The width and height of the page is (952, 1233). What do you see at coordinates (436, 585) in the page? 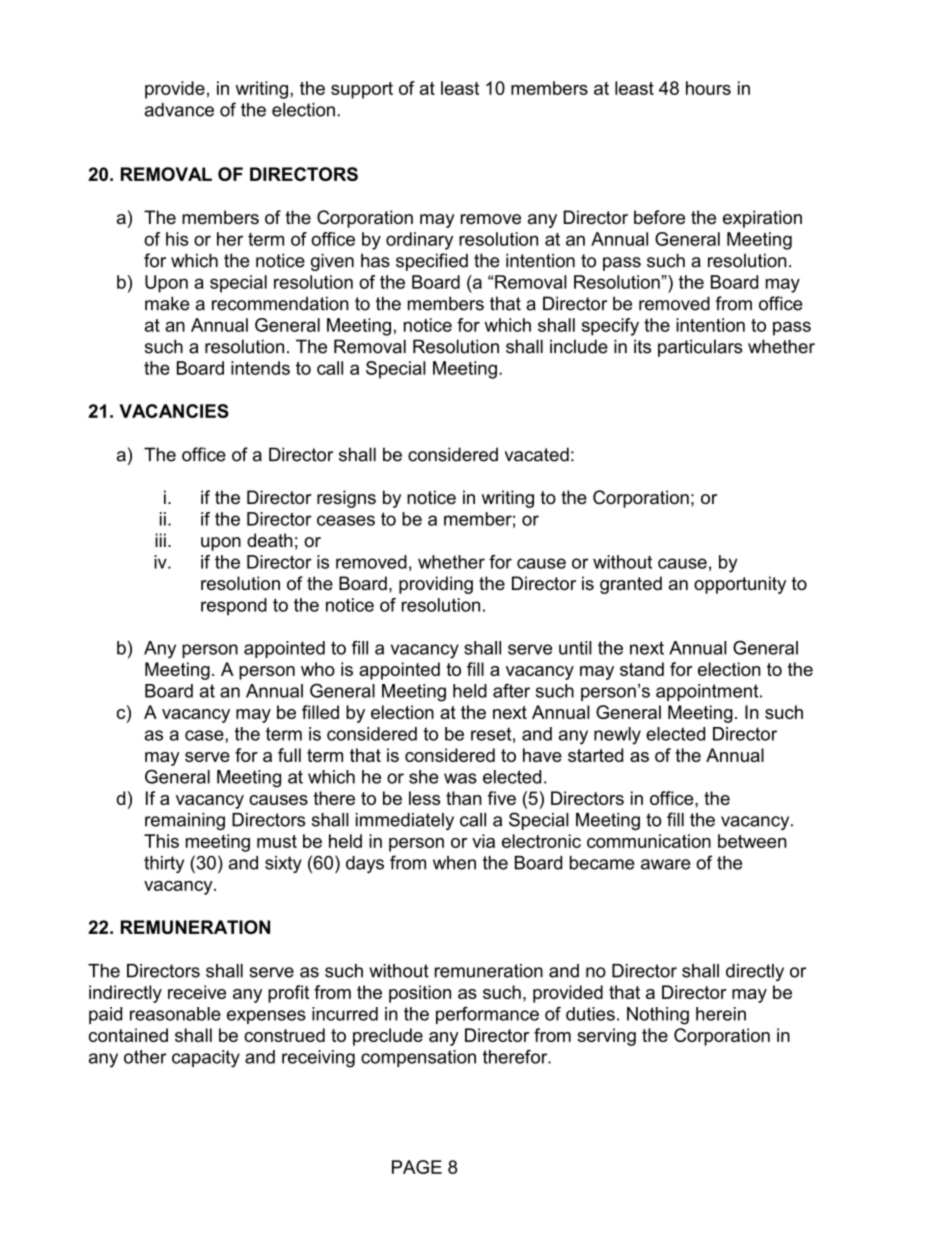
I see `providing` at bounding box center [436, 585].
